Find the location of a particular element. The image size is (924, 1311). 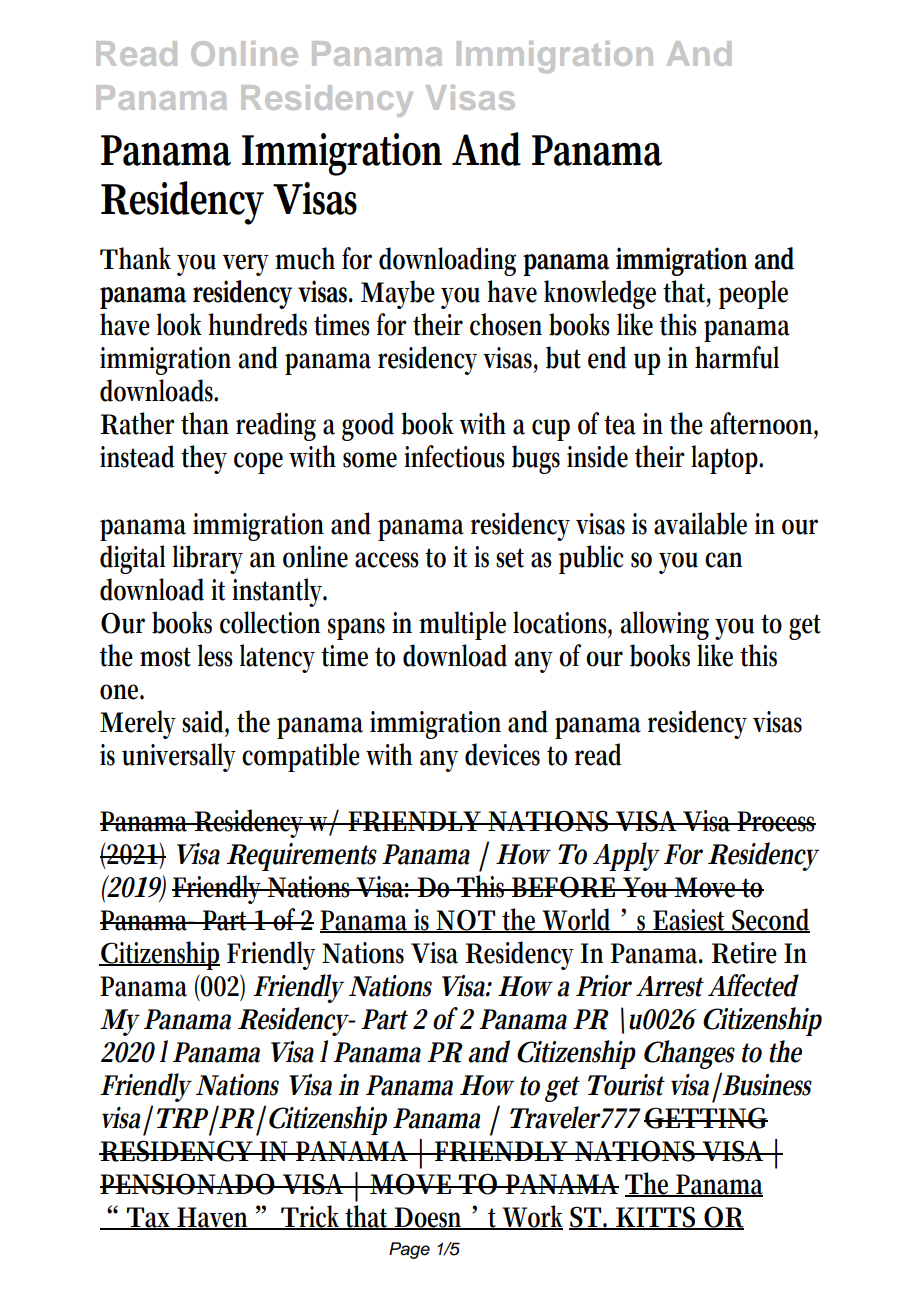

NOT is located at coordinates (466, 921).
